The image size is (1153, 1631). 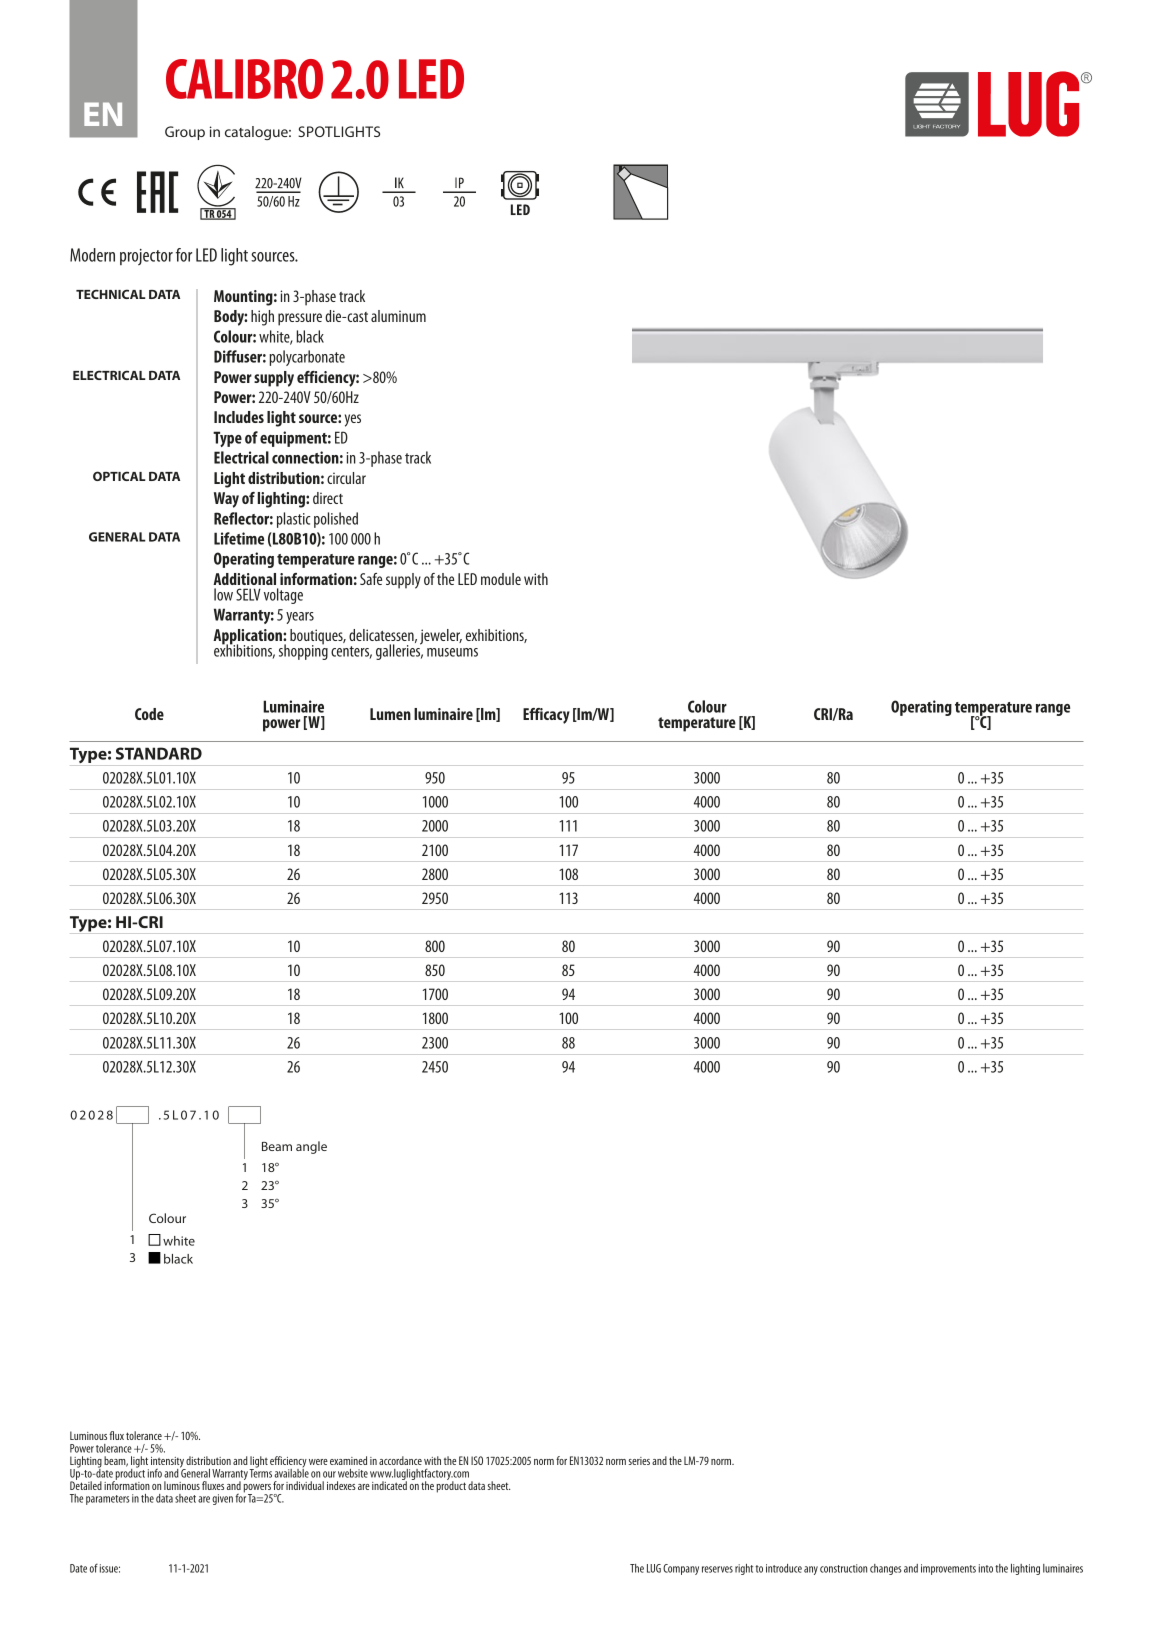 I want to click on pressure, so click(x=300, y=319).
